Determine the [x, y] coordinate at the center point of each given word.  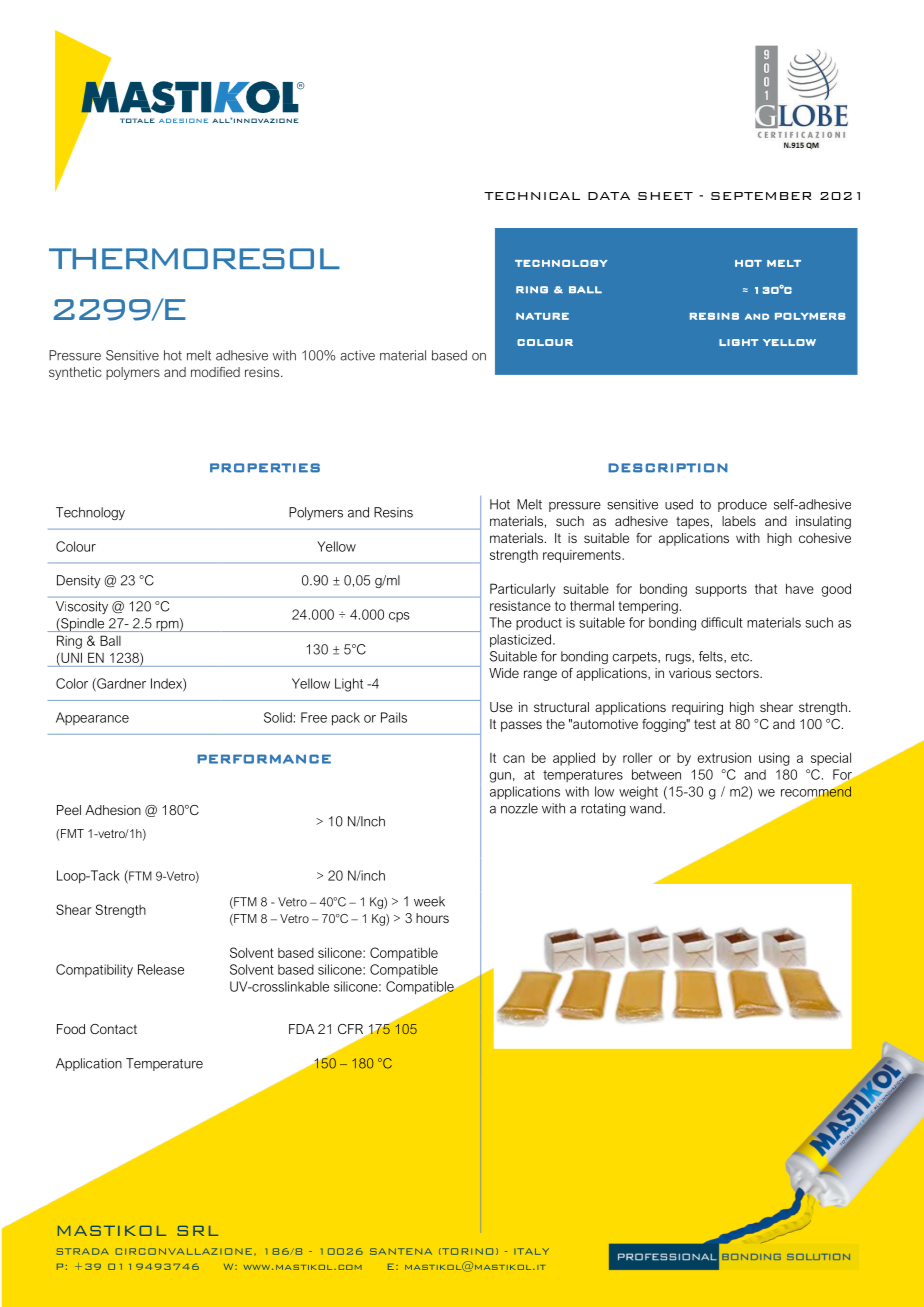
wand [647, 808]
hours [432, 918]
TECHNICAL [532, 196]
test [705, 724]
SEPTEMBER [761, 196]
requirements [583, 556]
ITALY [531, 1251]
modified [215, 372]
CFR [352, 1030]
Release [161, 969]
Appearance [92, 718]
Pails [394, 717]
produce [742, 505]
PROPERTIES [265, 468]
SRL [197, 1231]
